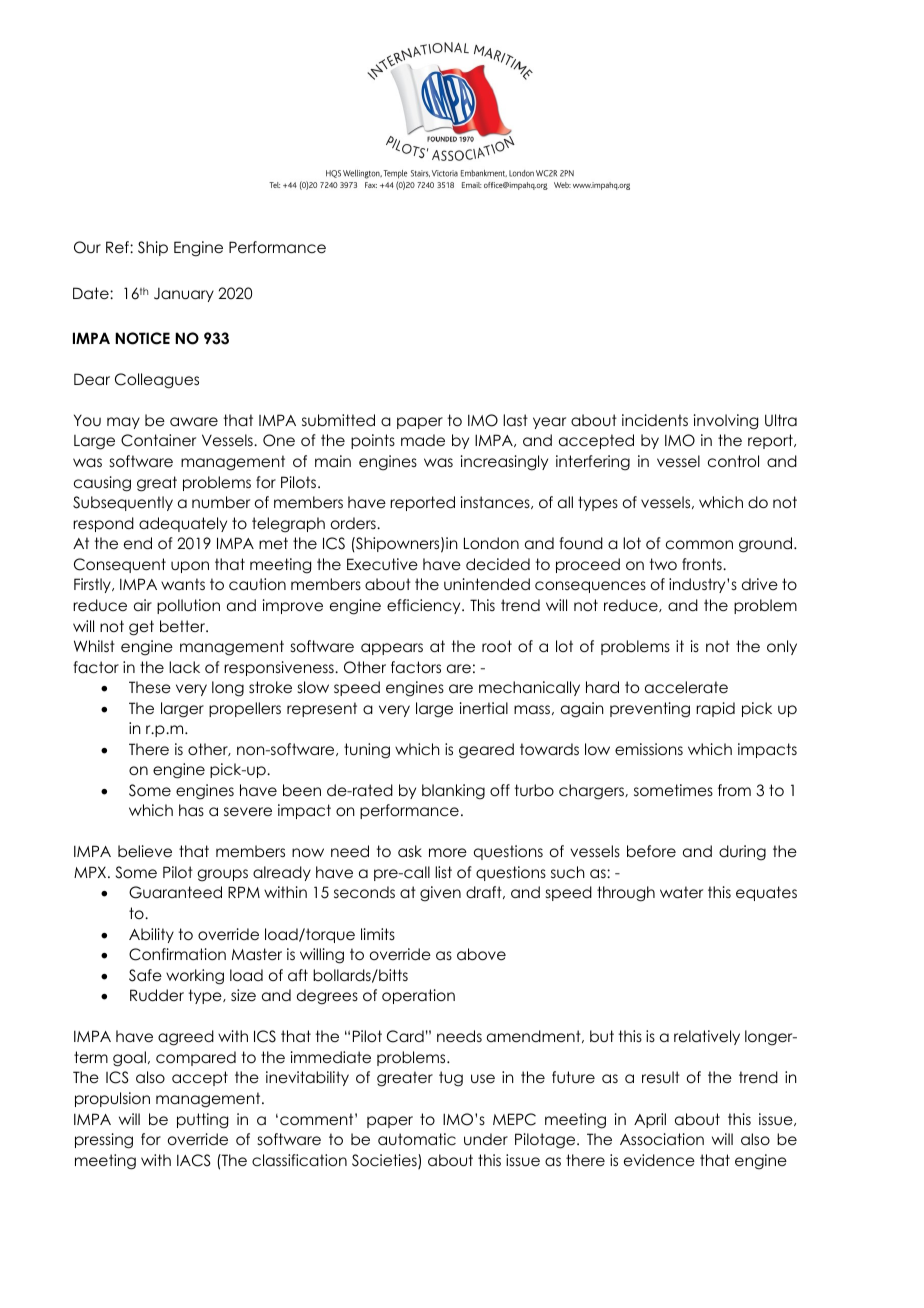 This screenshot has height=1308, width=924. I want to click on January, so click(184, 295).
